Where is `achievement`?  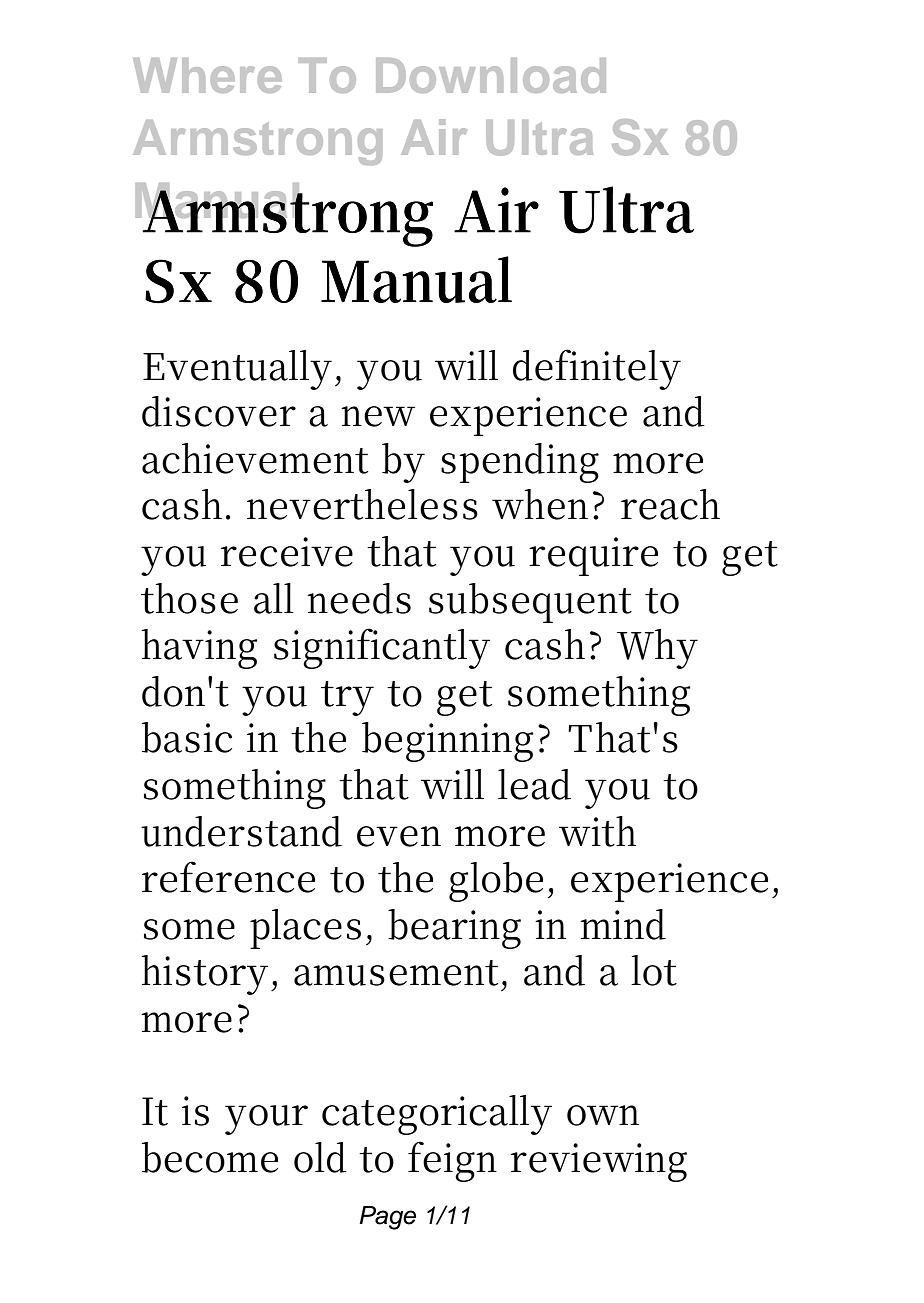 achievement is located at coordinates (255, 458).
